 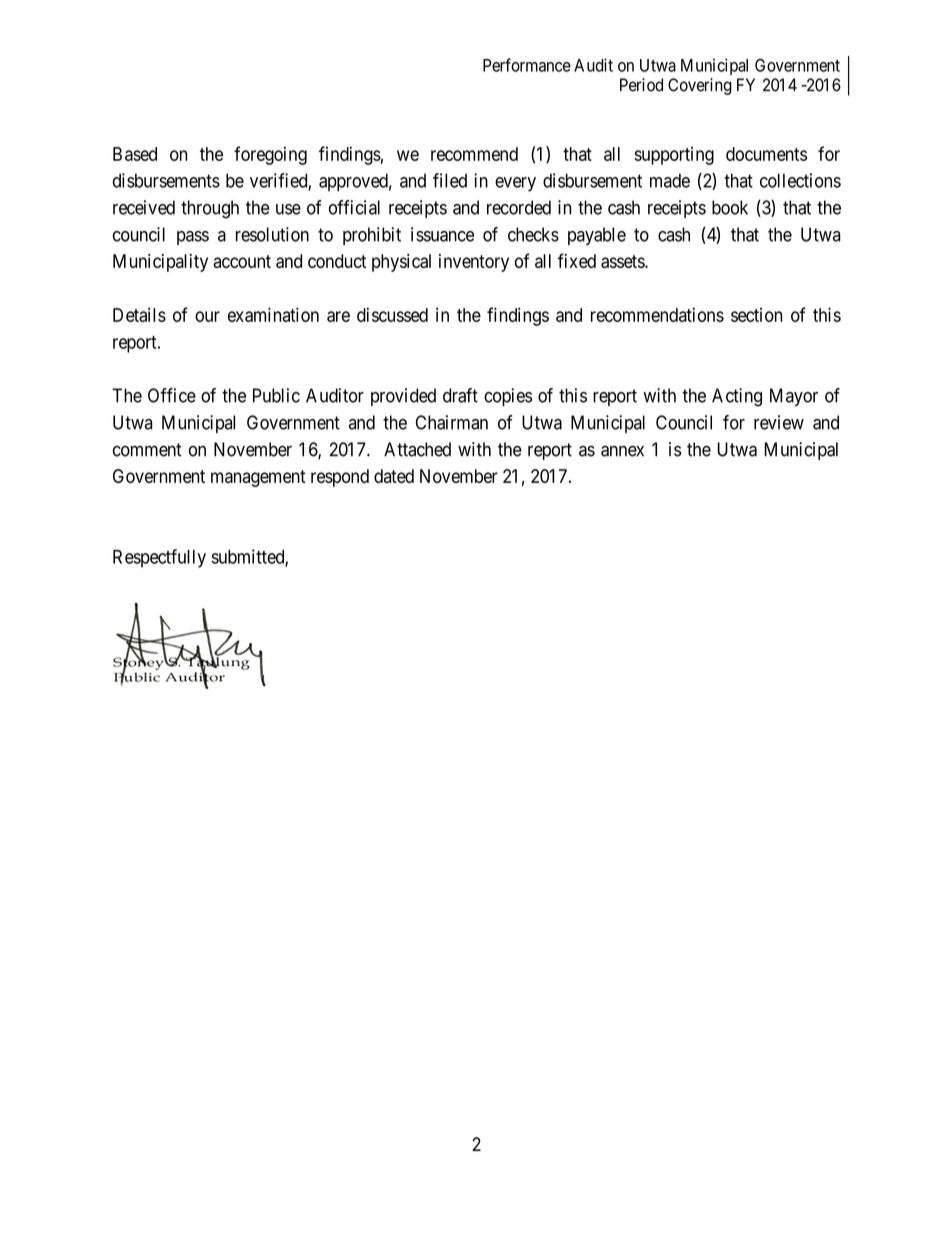 I want to click on Covering, so click(x=700, y=86).
